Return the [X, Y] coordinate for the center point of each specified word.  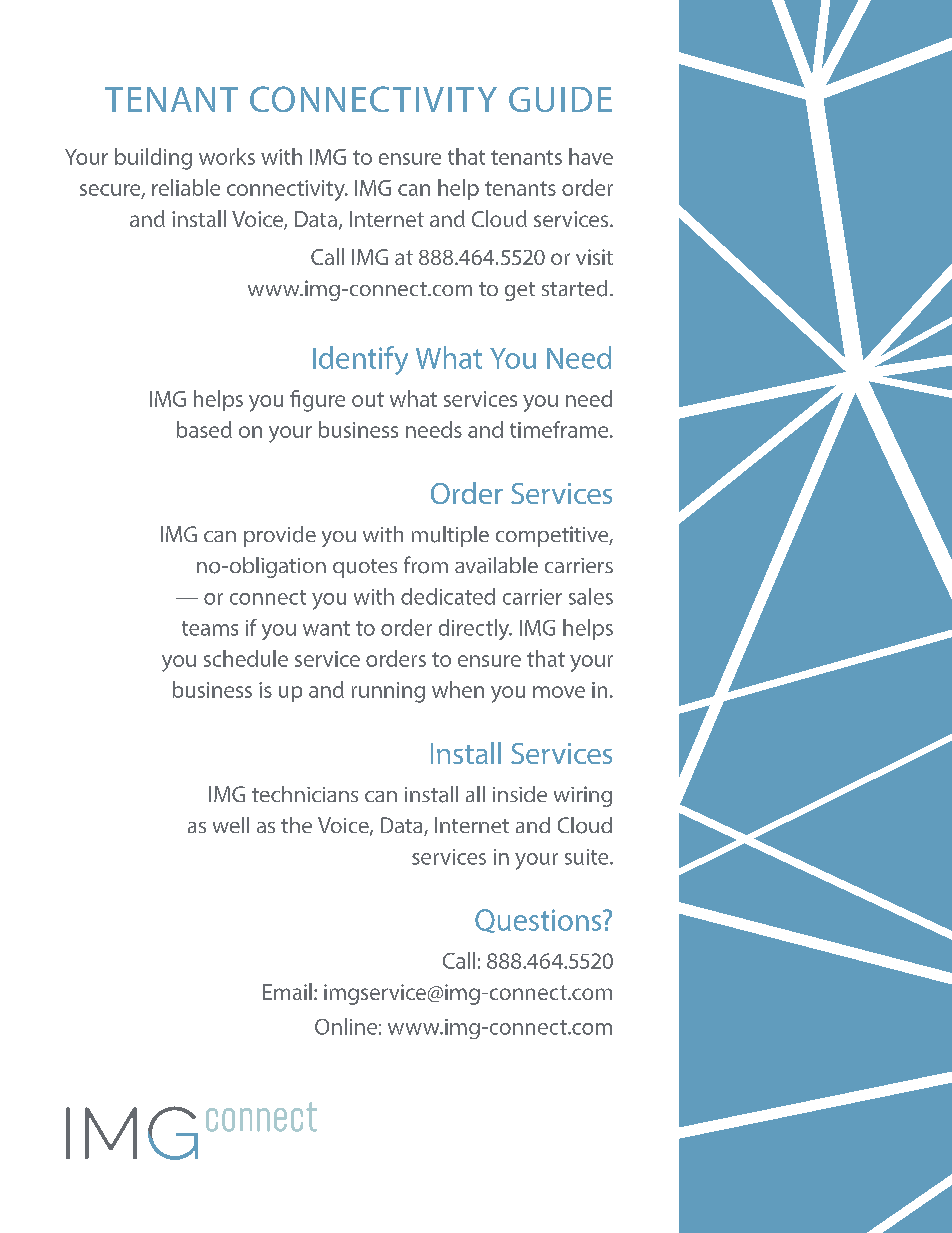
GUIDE [560, 99]
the [296, 825]
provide [280, 536]
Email [287, 991]
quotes [365, 568]
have [591, 156]
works [227, 156]
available [496, 565]
